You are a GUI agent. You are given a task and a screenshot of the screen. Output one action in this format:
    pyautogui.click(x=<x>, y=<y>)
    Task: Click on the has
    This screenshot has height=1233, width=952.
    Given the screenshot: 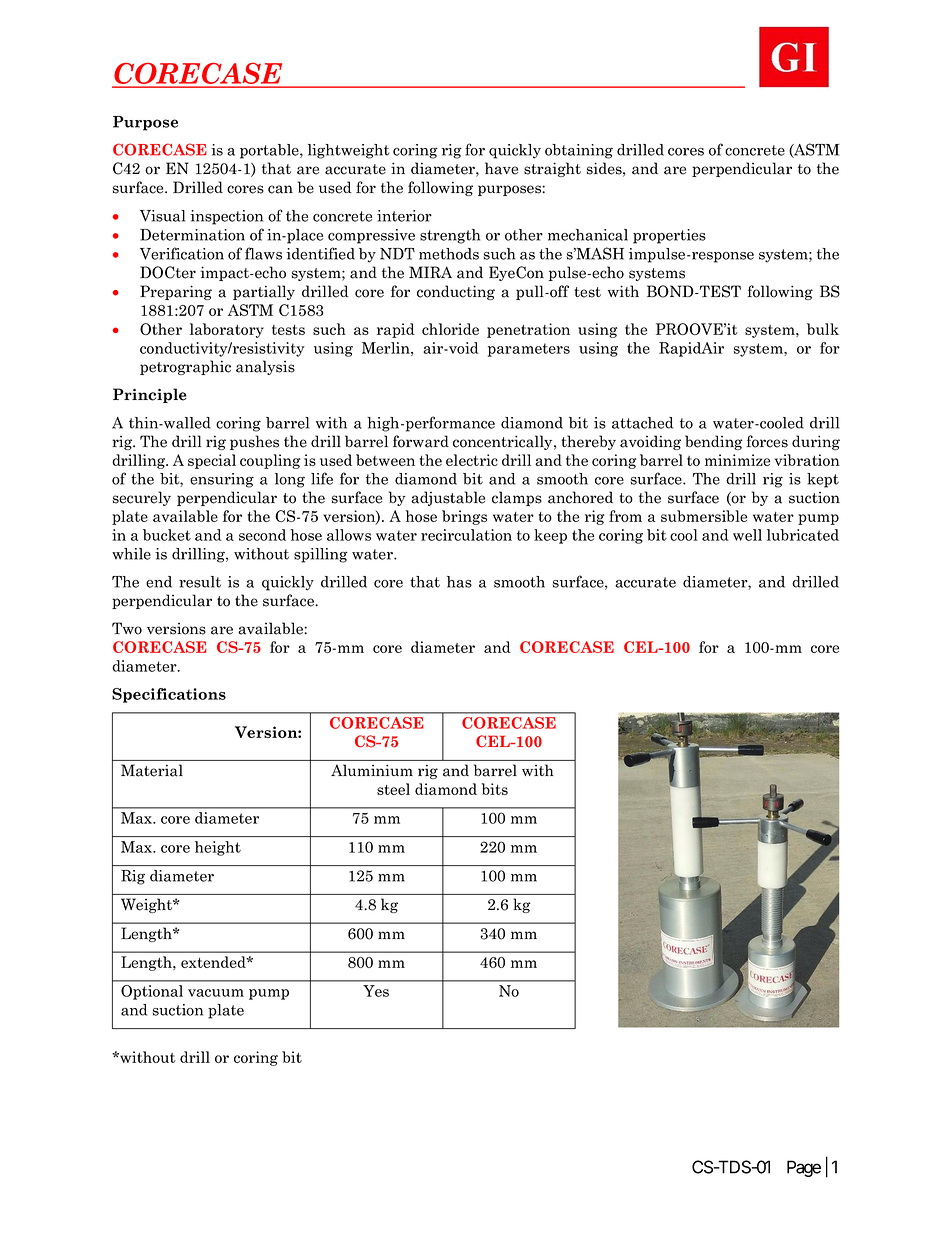 What is the action you would take?
    pyautogui.click(x=459, y=582)
